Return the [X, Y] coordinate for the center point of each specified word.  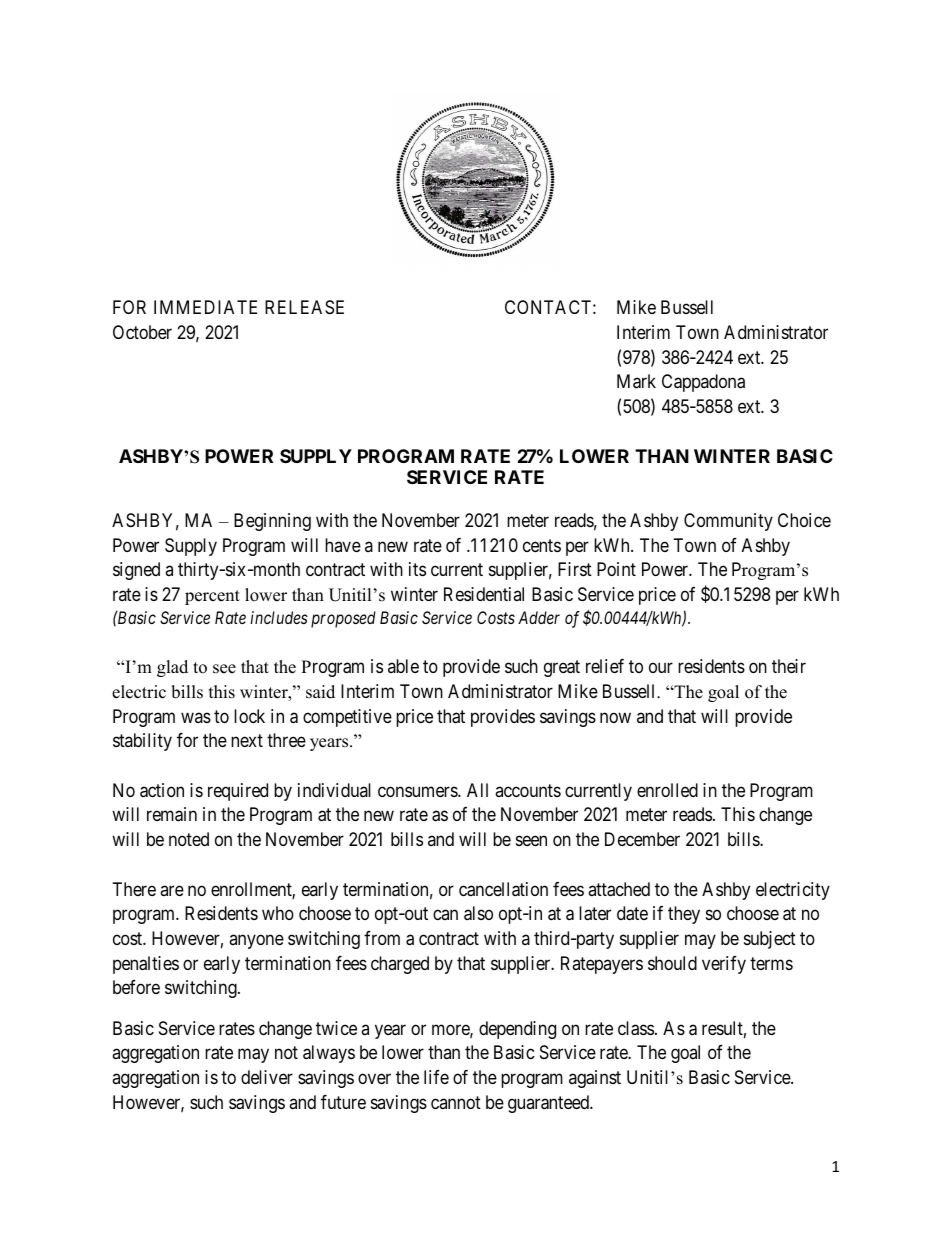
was [196, 717]
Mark [636, 381]
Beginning [272, 522]
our [661, 668]
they [684, 915]
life [436, 1077]
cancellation [503, 889]
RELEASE [304, 307]
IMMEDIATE [205, 307]
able [403, 666]
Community [728, 522]
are [172, 890]
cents [542, 545]
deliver [267, 1077]
